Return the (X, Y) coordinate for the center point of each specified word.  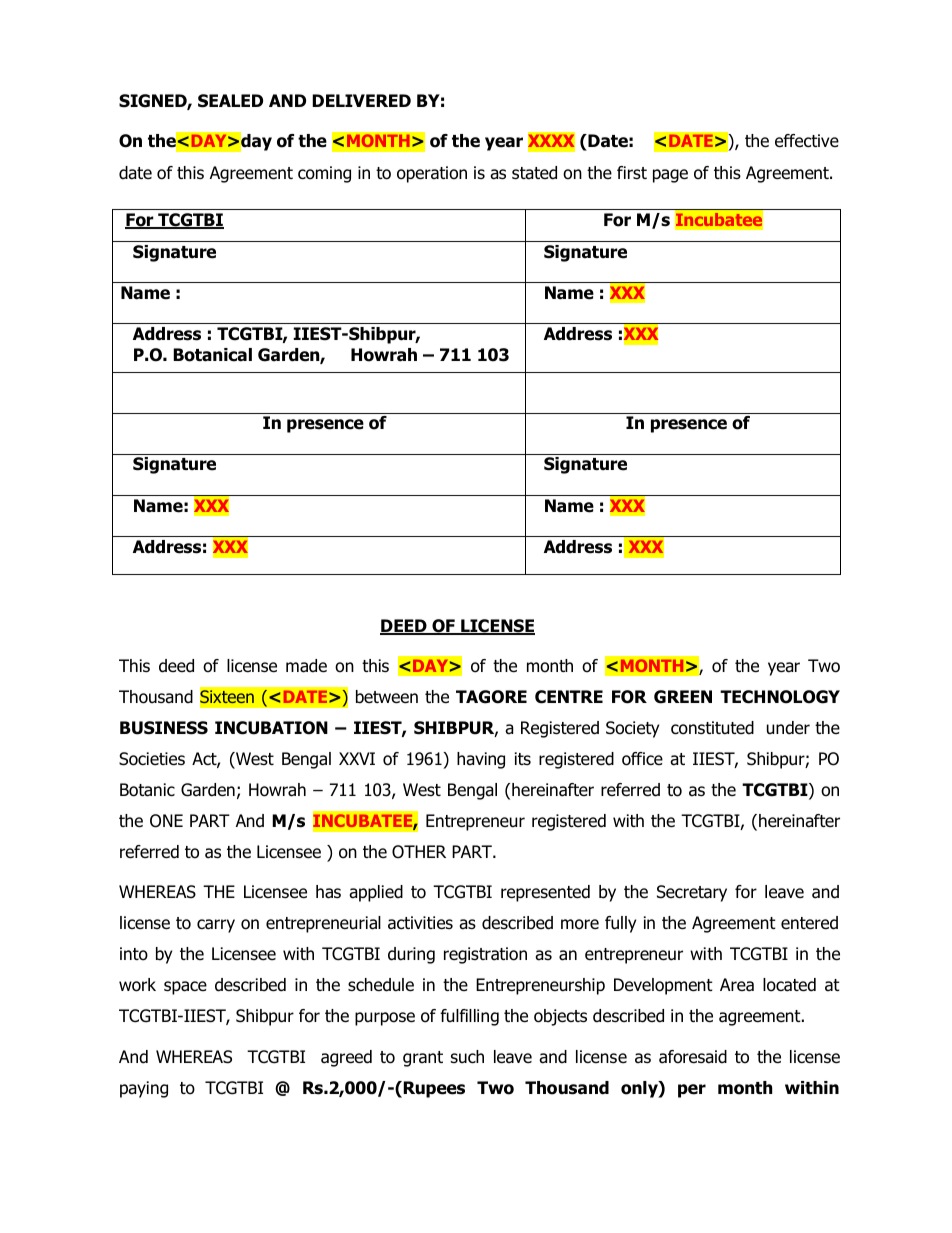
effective (807, 141)
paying (144, 1089)
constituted (712, 728)
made (306, 666)
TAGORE (491, 697)
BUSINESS (164, 728)
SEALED (230, 101)
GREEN (683, 697)
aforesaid (693, 1057)
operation (432, 174)
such (467, 1057)
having (481, 760)
